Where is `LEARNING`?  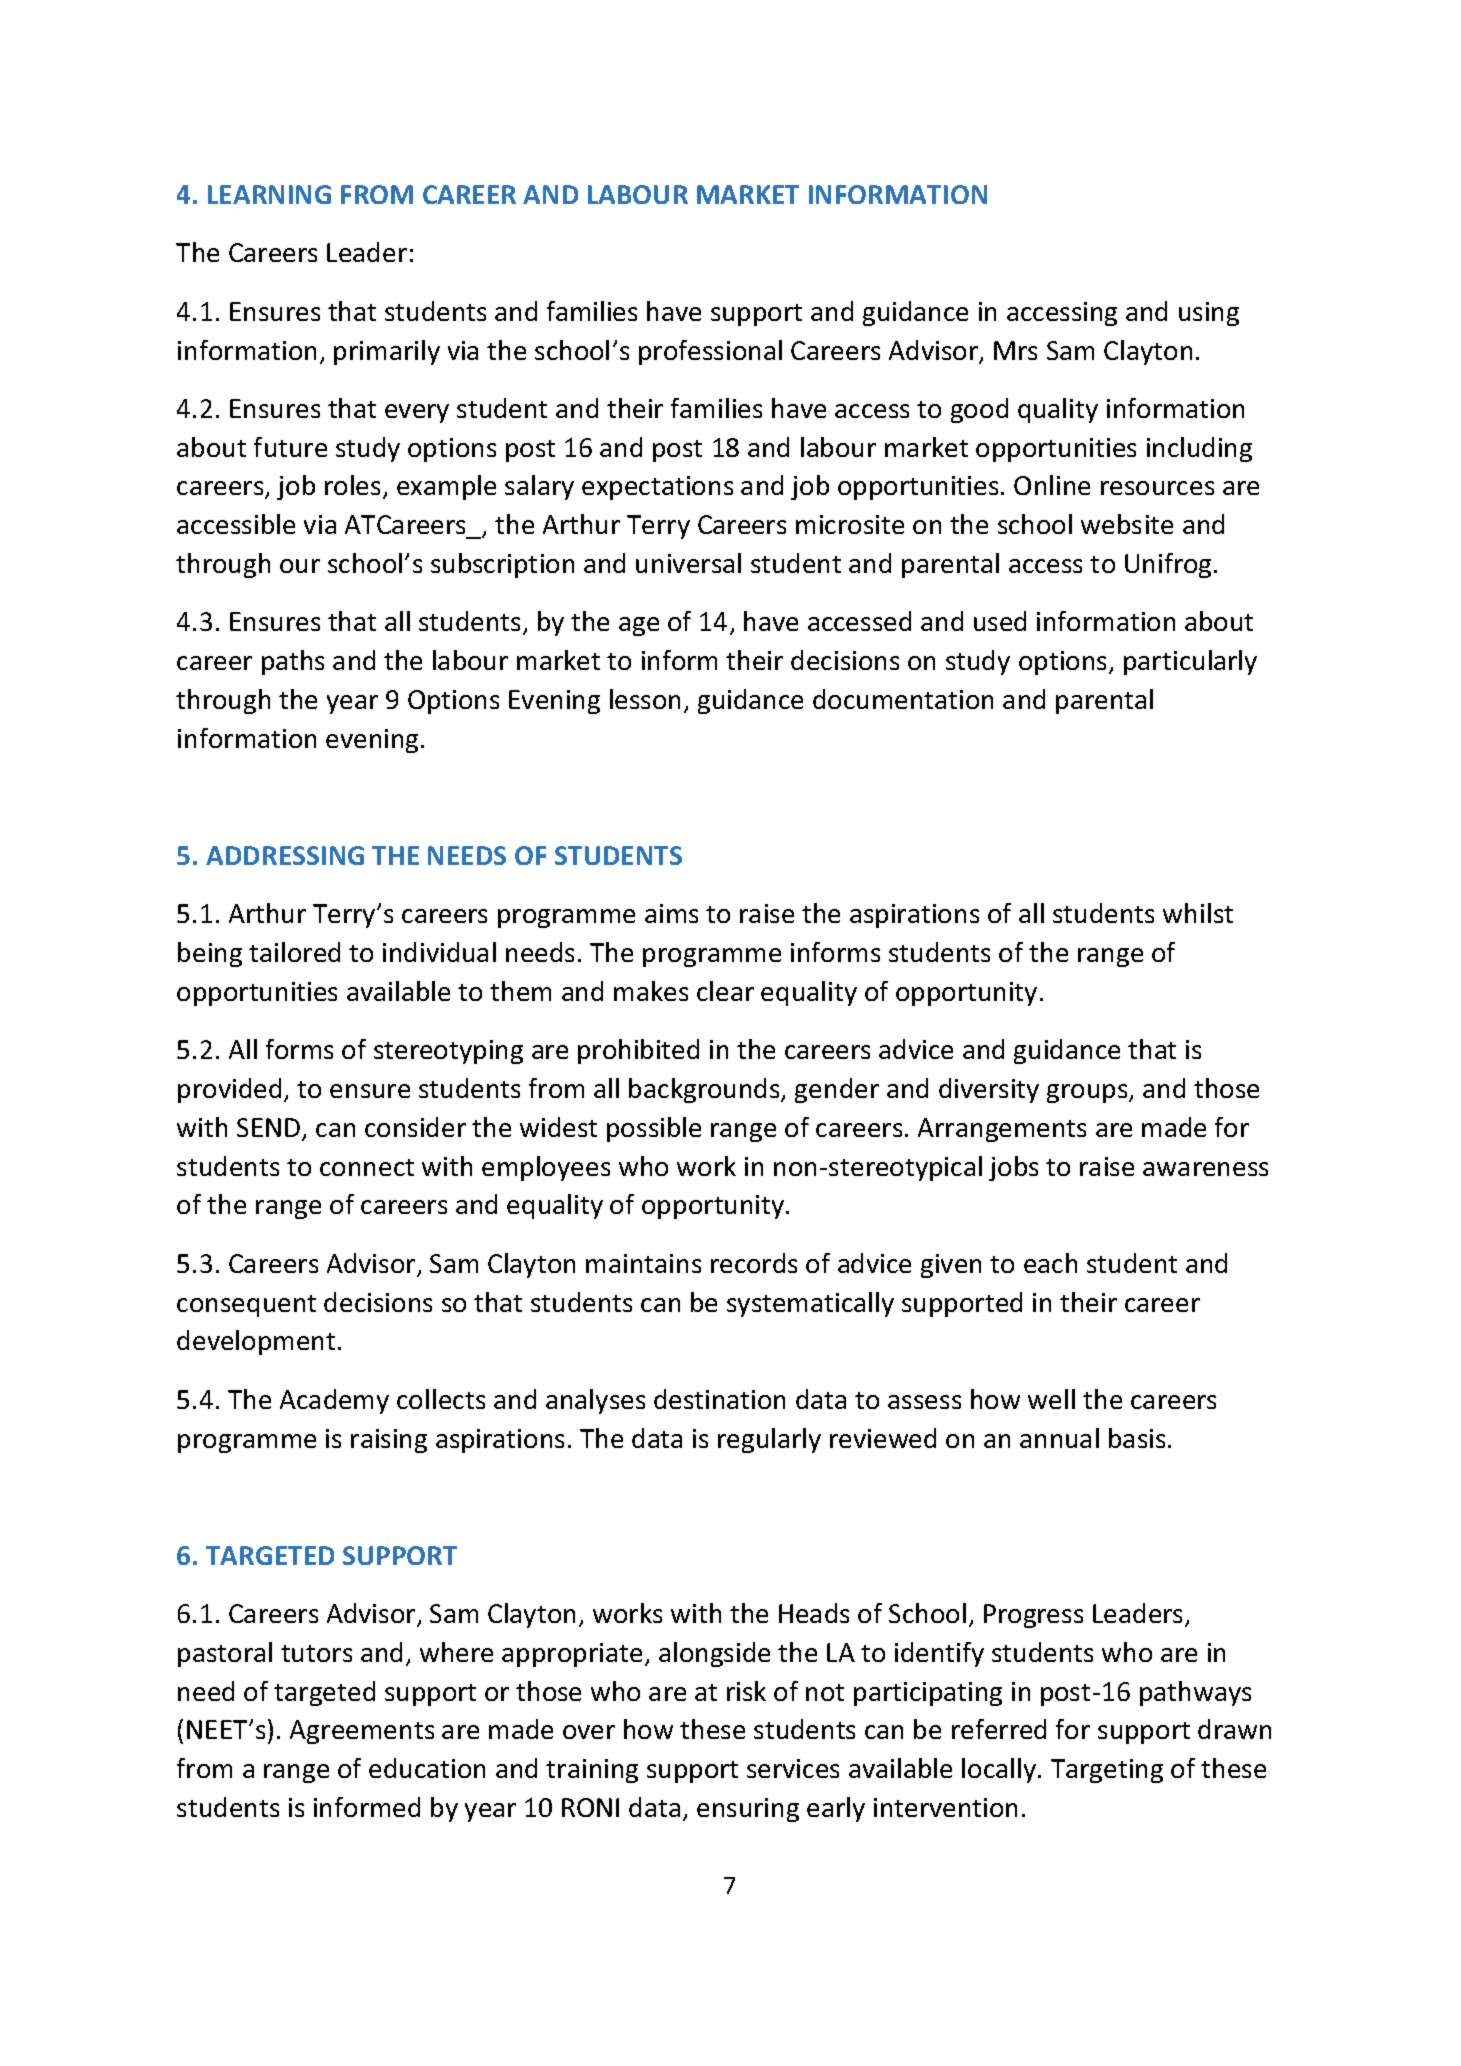
LEARNING is located at coordinates (269, 194).
